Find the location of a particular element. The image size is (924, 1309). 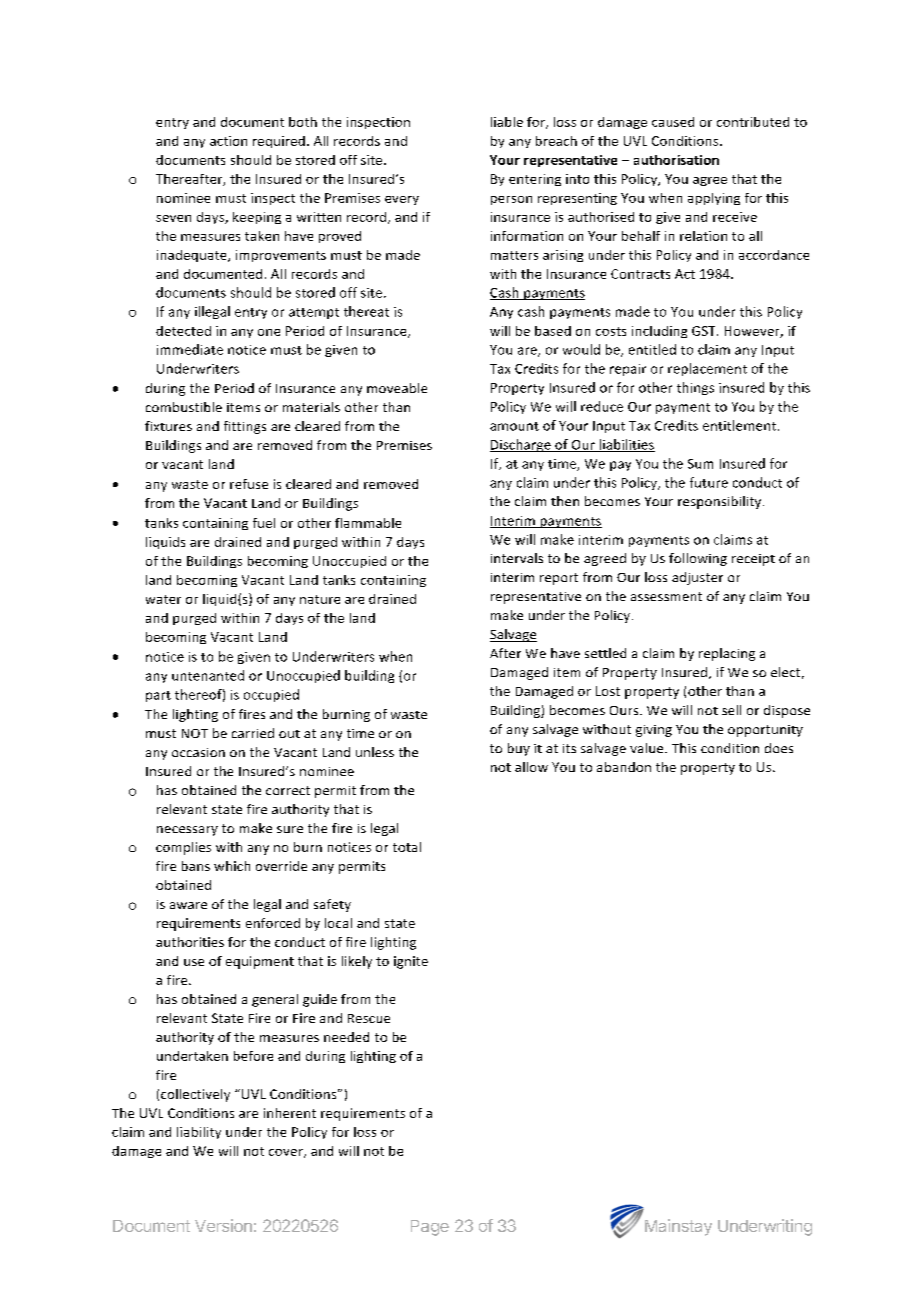

buy is located at coordinates (519, 749).
